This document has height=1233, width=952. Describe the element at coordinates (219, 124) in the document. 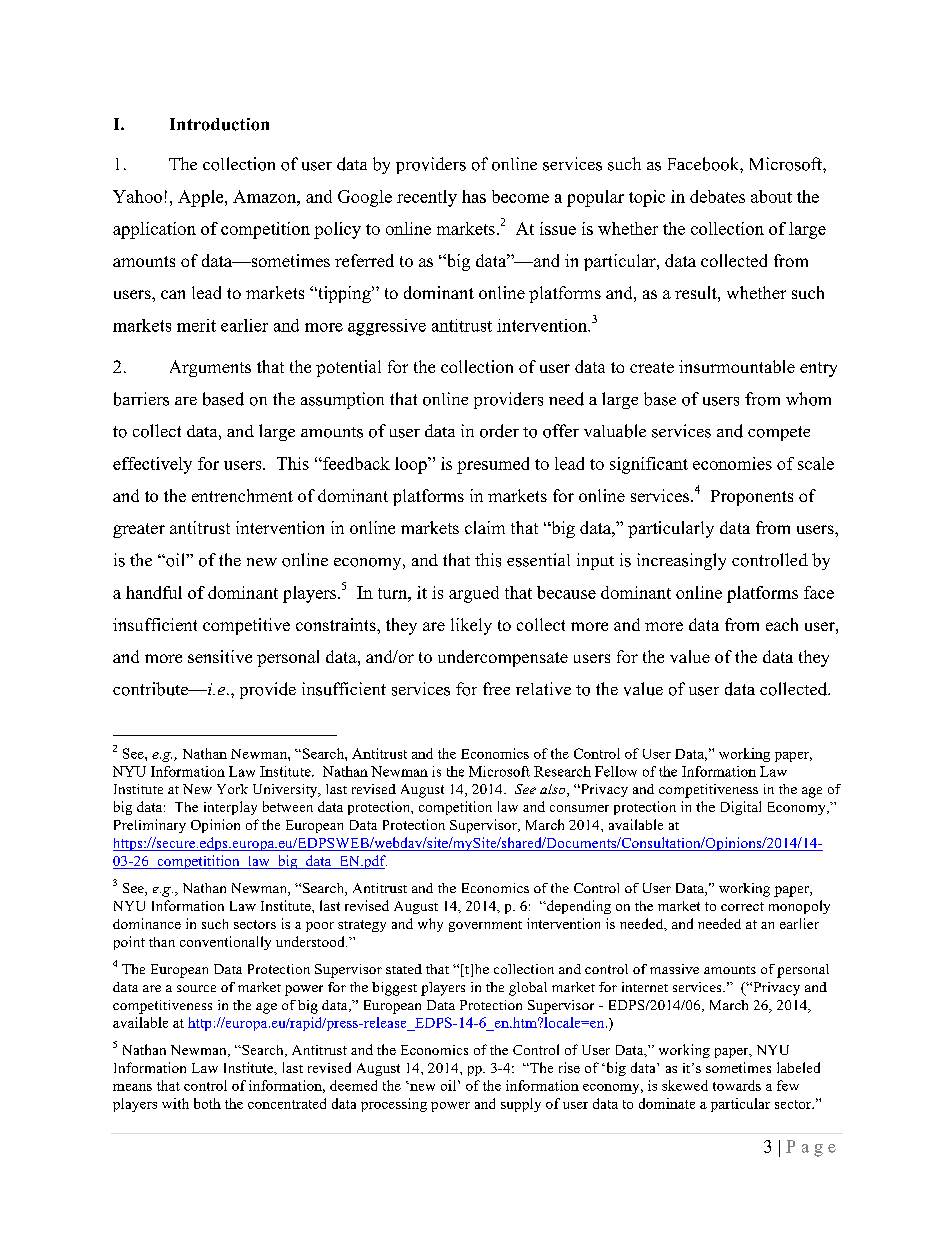

I see `Introduction` at that location.
